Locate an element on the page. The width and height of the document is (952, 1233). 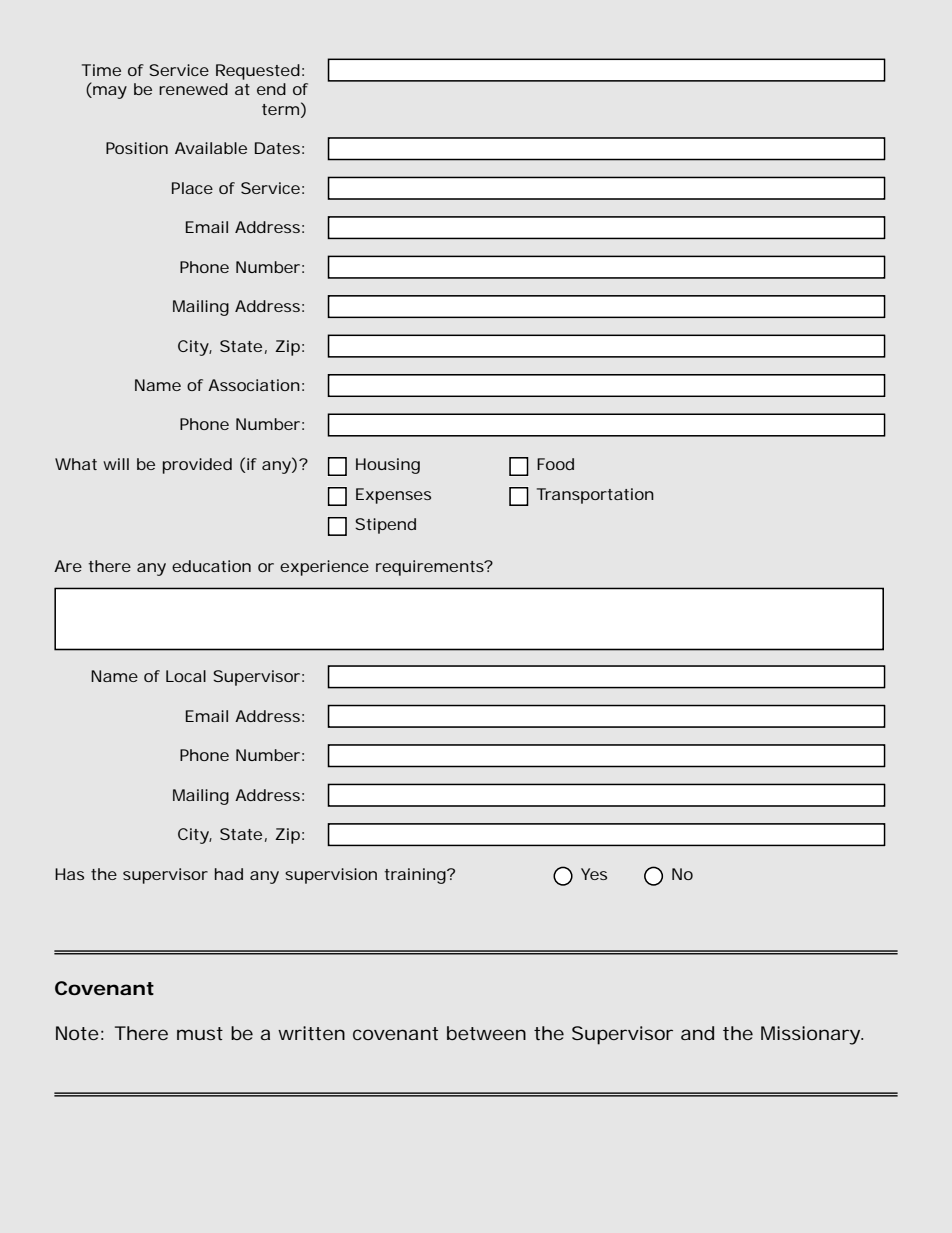
renewed is located at coordinates (193, 89).
